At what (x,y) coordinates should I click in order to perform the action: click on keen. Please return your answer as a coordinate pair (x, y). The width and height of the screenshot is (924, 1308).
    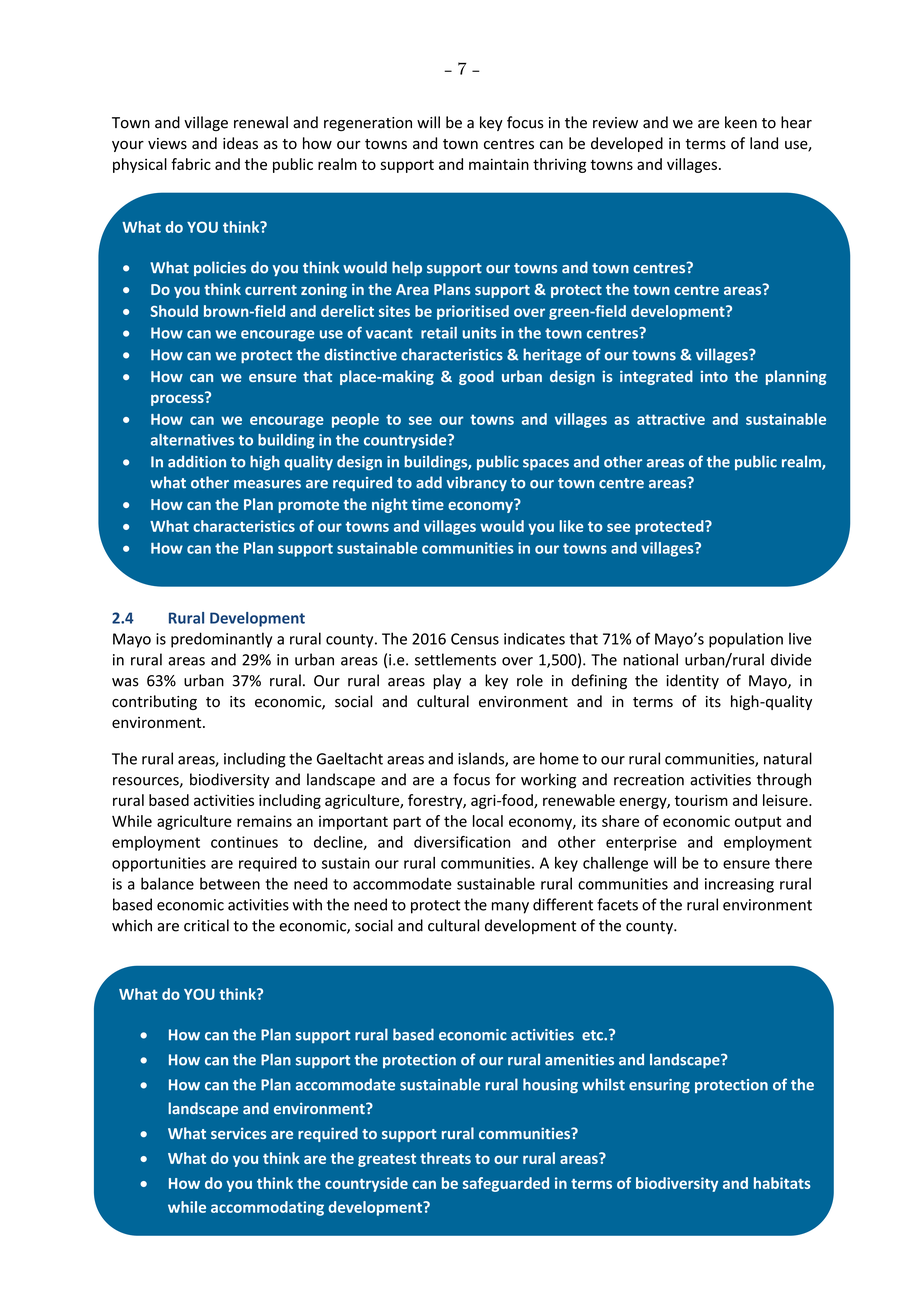
    Looking at the image, I should click on (741, 122).
